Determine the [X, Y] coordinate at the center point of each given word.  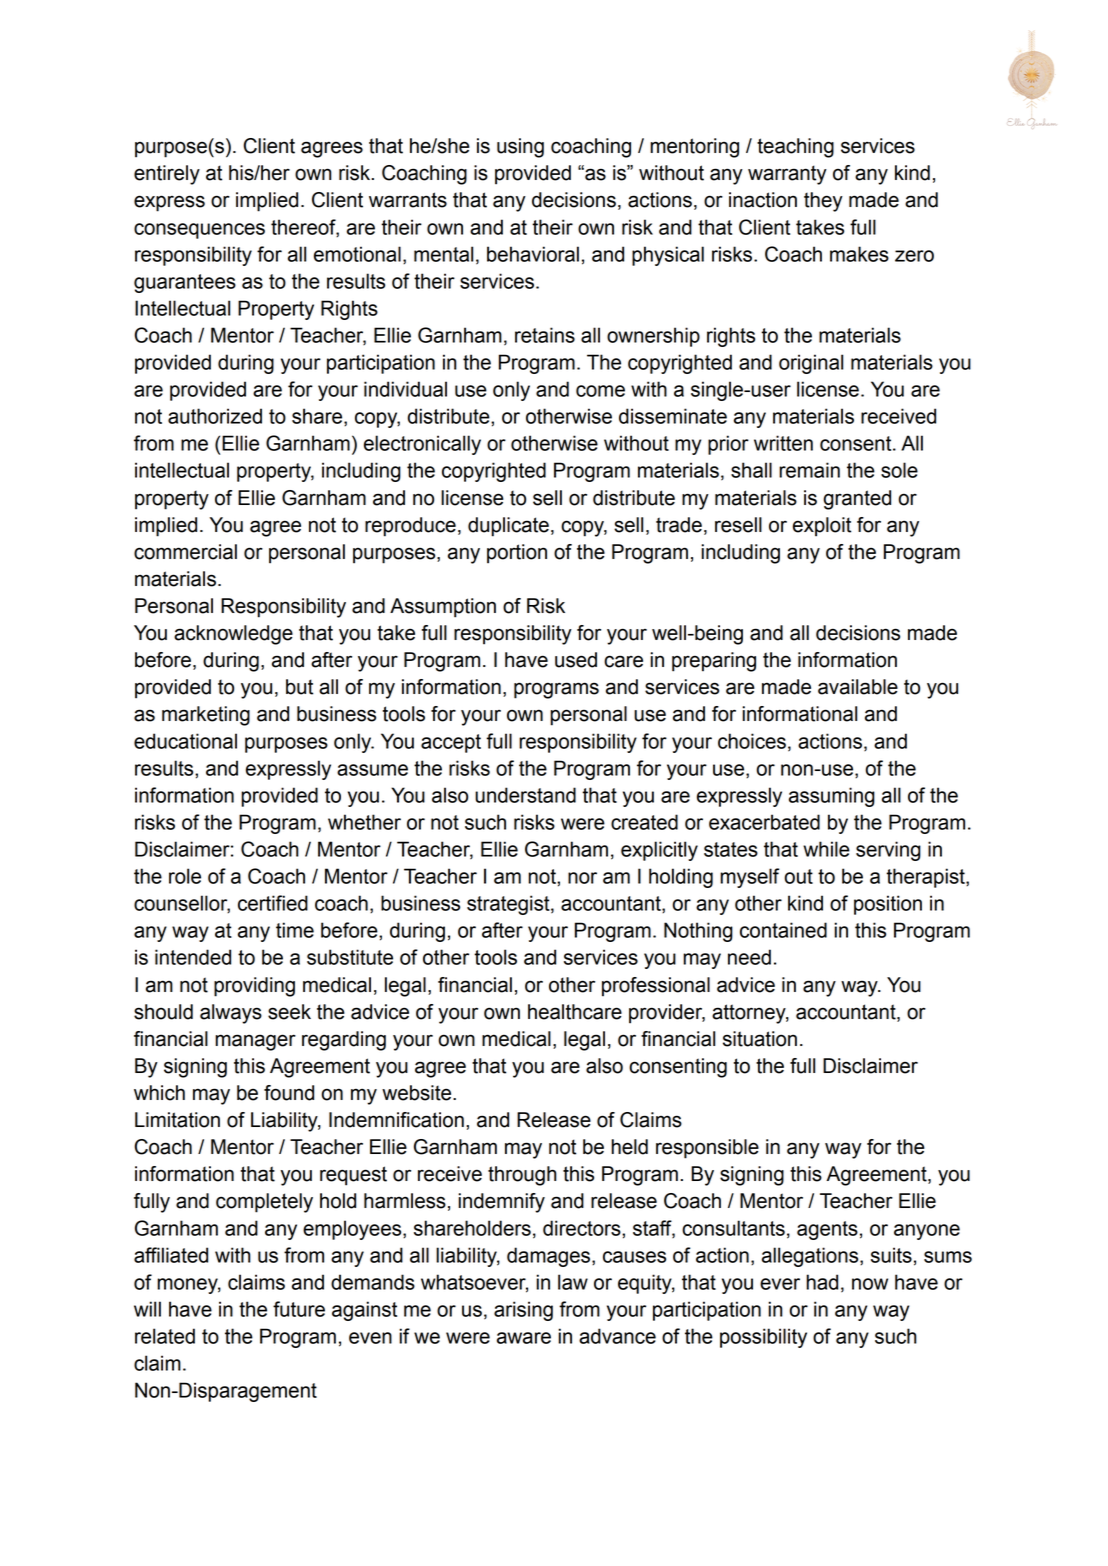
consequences [199, 231]
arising [523, 1311]
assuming [832, 797]
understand [525, 795]
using [520, 148]
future [299, 1309]
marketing [206, 716]
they [823, 202]
